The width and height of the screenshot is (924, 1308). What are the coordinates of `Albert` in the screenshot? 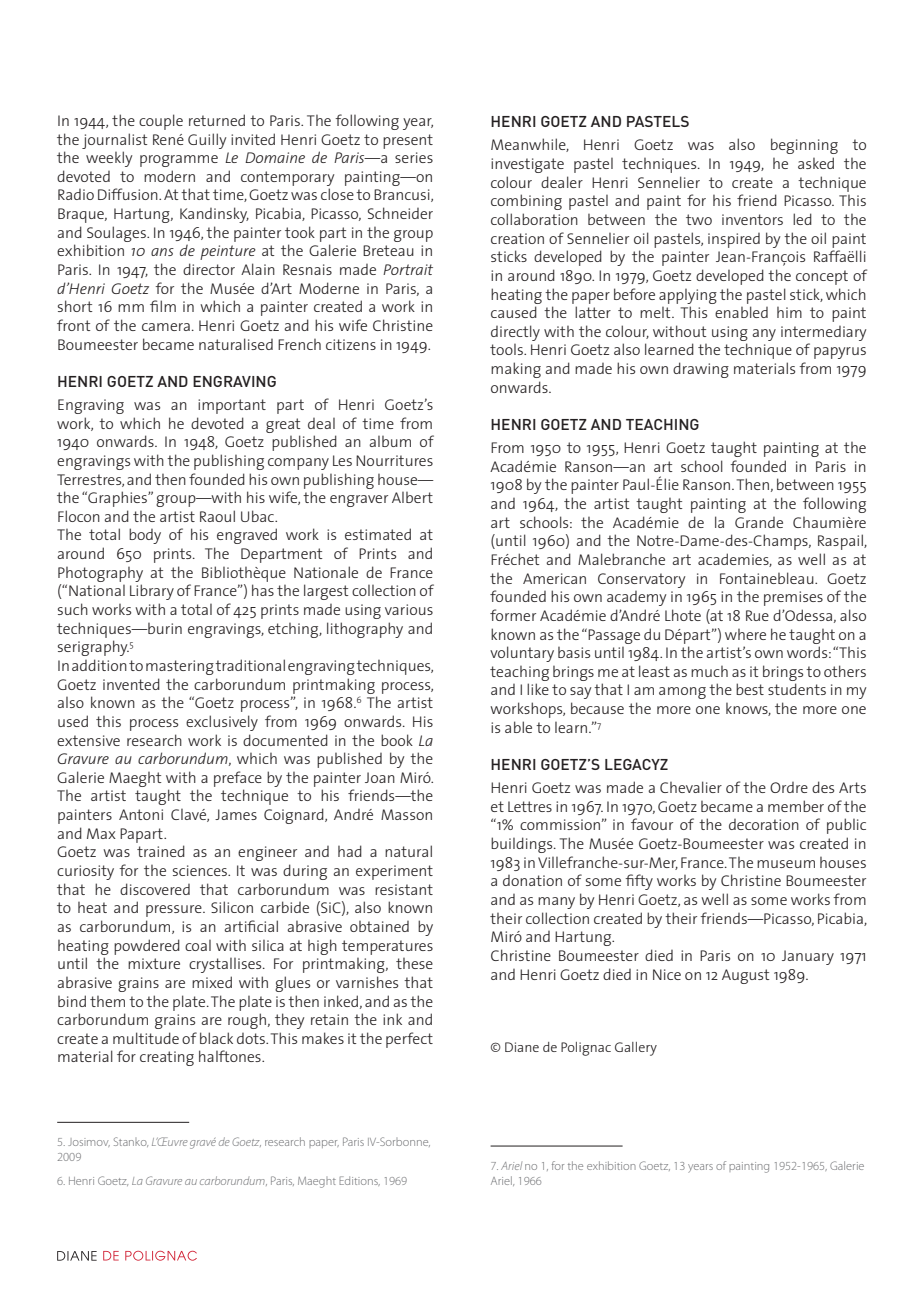 It's located at (412, 497).
